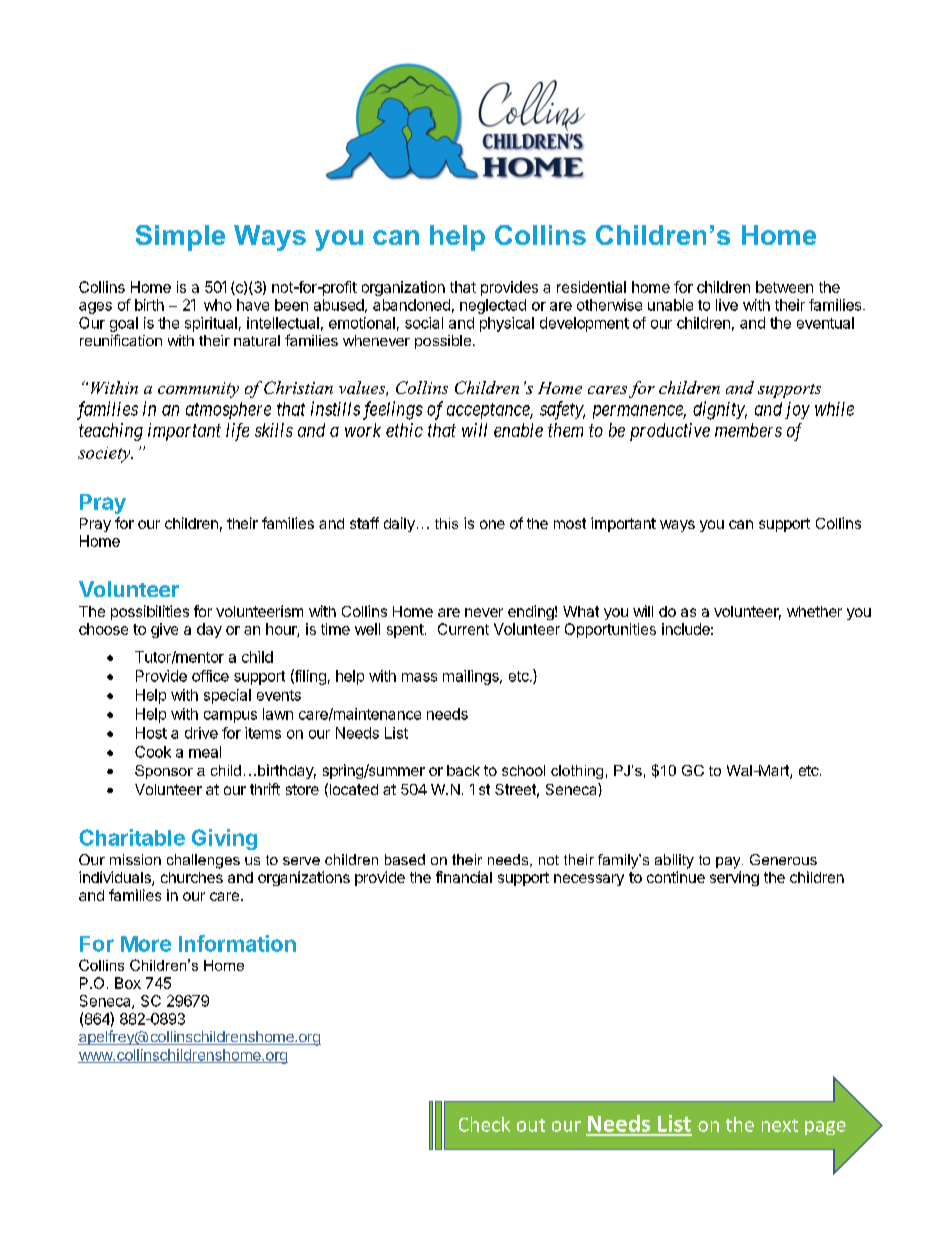 The image size is (952, 1233). I want to click on serving, so click(734, 878).
